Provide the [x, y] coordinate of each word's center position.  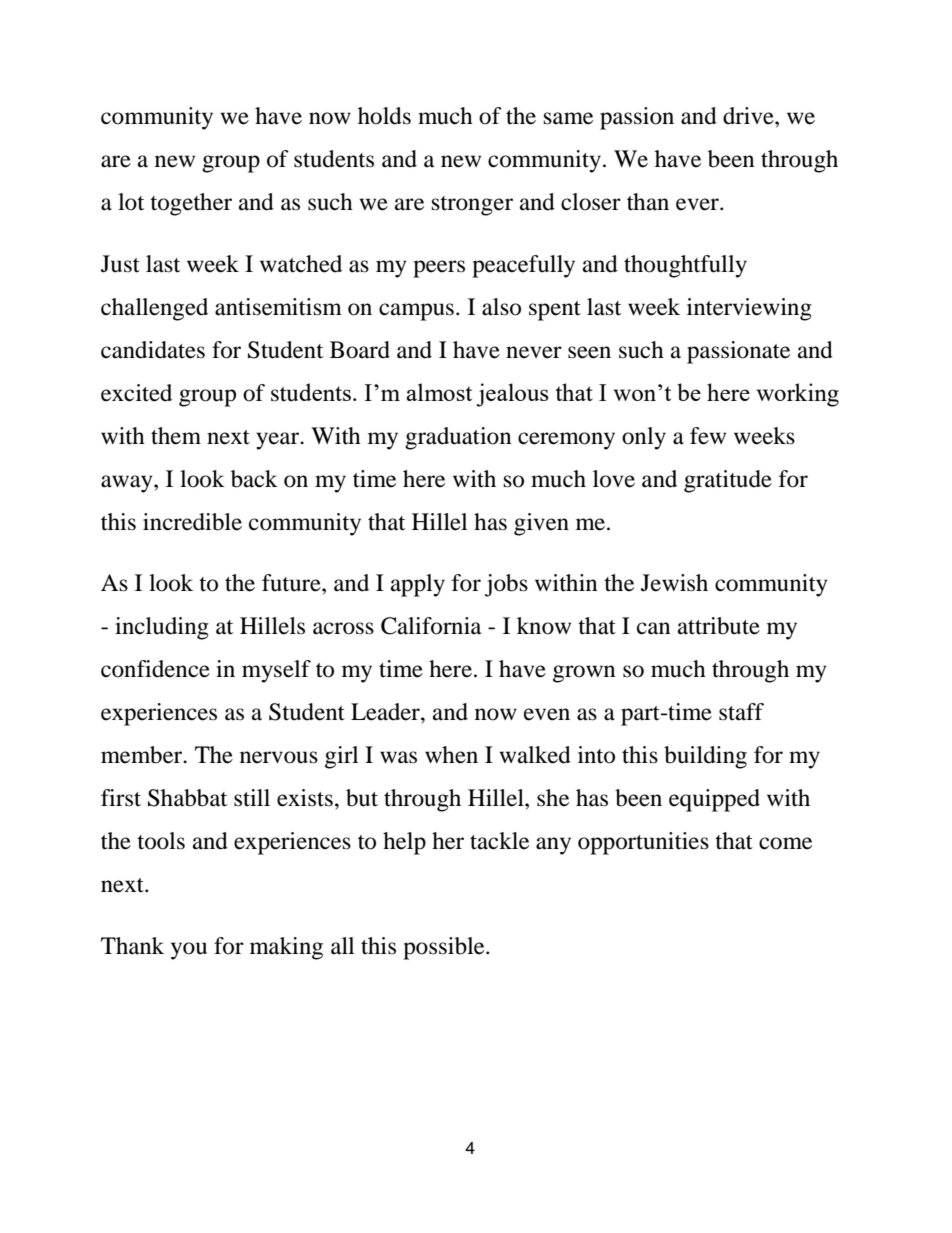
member [143, 755]
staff [741, 712]
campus [416, 312]
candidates [153, 350]
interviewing [749, 309]
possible [445, 948]
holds [384, 116]
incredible [192, 522]
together [191, 204]
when [451, 755]
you [189, 951]
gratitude [728, 481]
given [541, 524]
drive [749, 116]
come [785, 843]
